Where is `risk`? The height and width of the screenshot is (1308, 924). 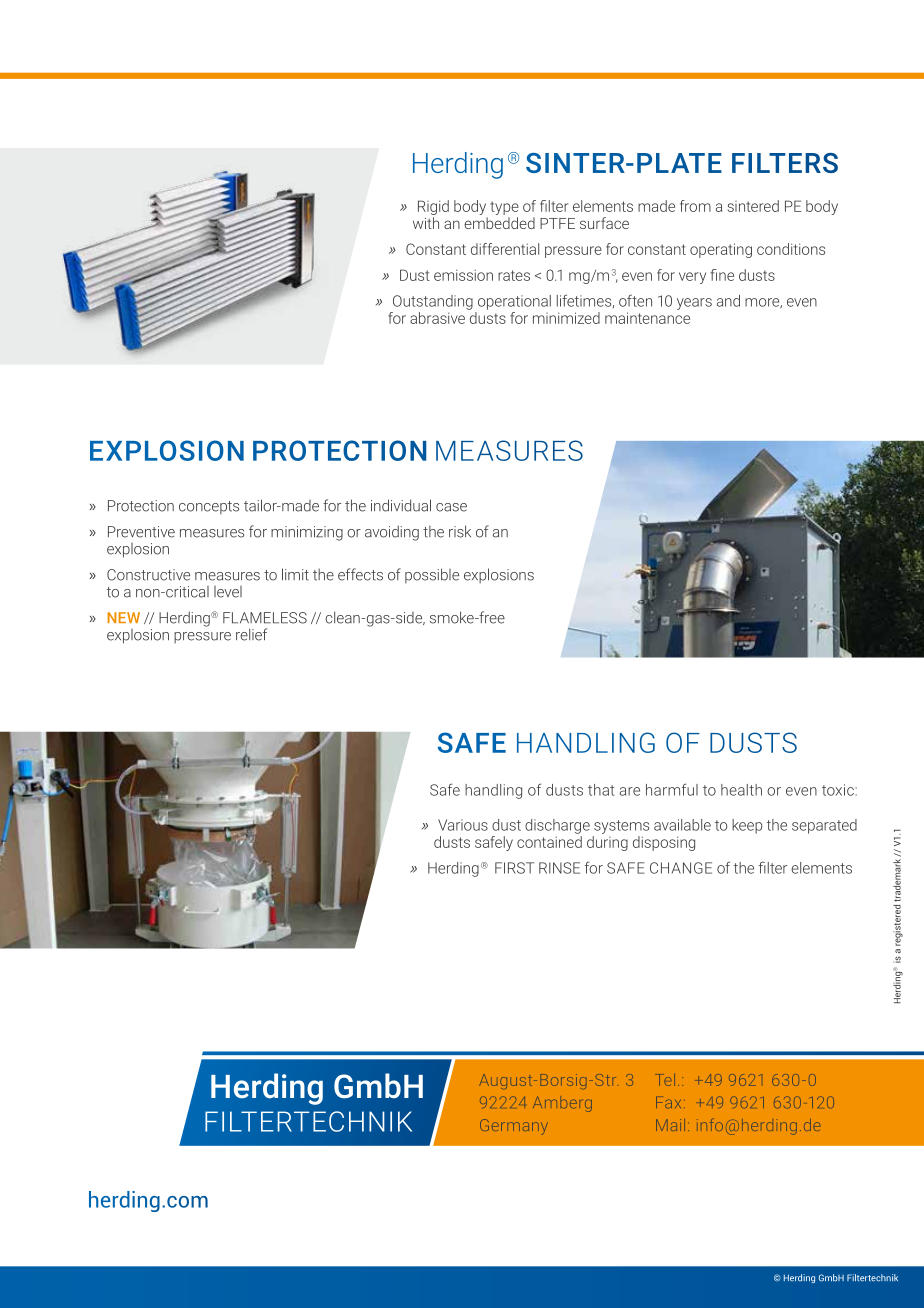
risk is located at coordinates (460, 531).
